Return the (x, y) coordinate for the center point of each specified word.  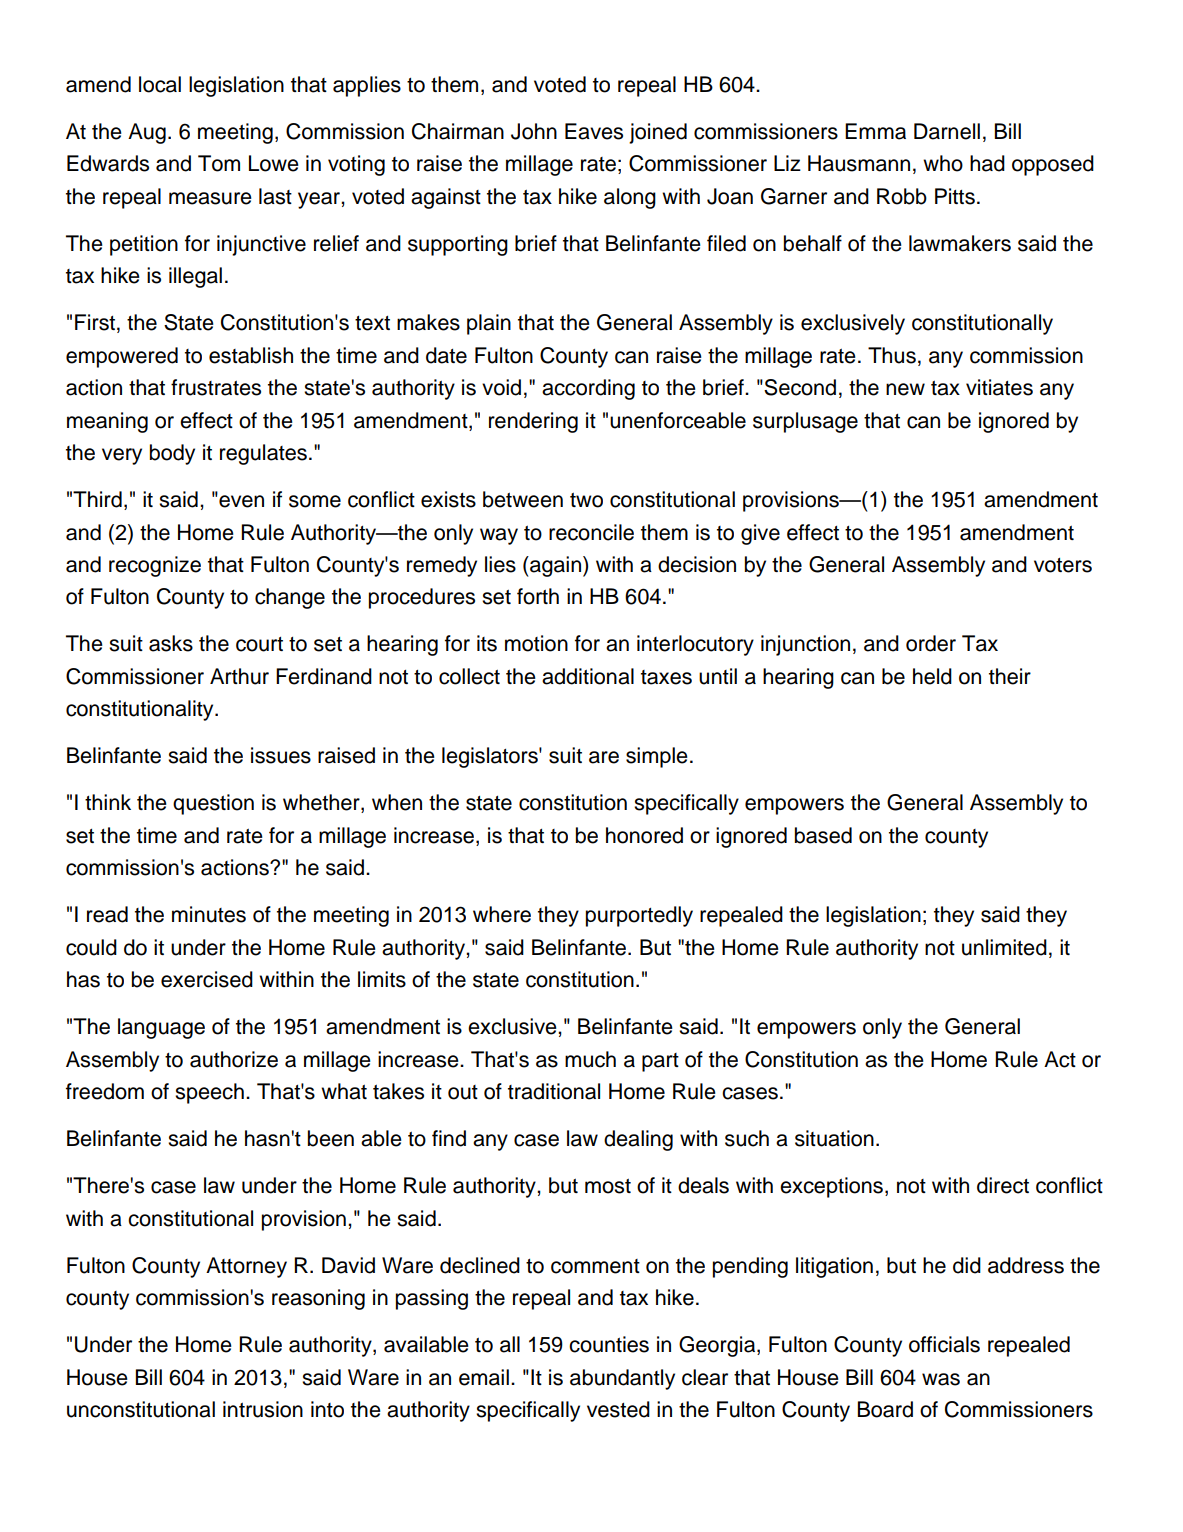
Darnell (947, 131)
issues (281, 755)
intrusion (263, 1409)
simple (657, 757)
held (932, 676)
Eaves (594, 131)
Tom (219, 163)
